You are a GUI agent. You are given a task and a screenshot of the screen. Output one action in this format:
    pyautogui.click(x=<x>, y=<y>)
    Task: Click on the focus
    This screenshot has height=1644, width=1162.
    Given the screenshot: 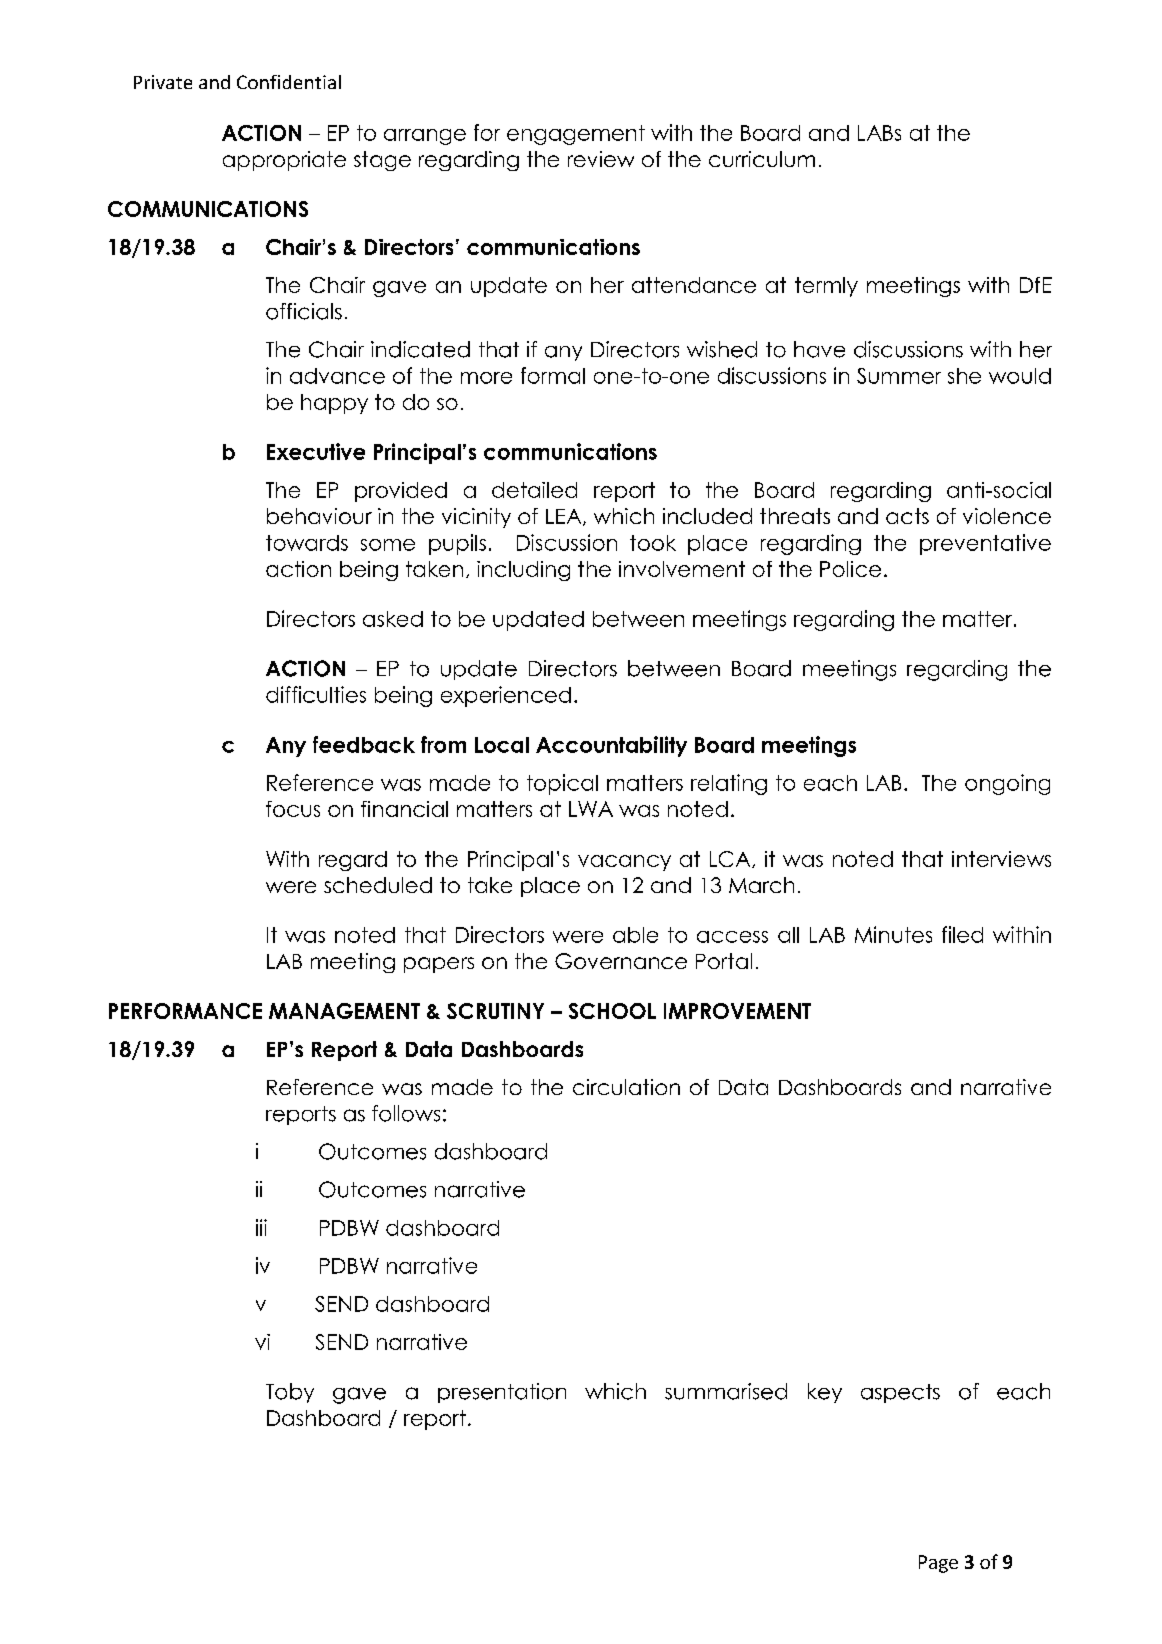 What is the action you would take?
    pyautogui.click(x=293, y=809)
